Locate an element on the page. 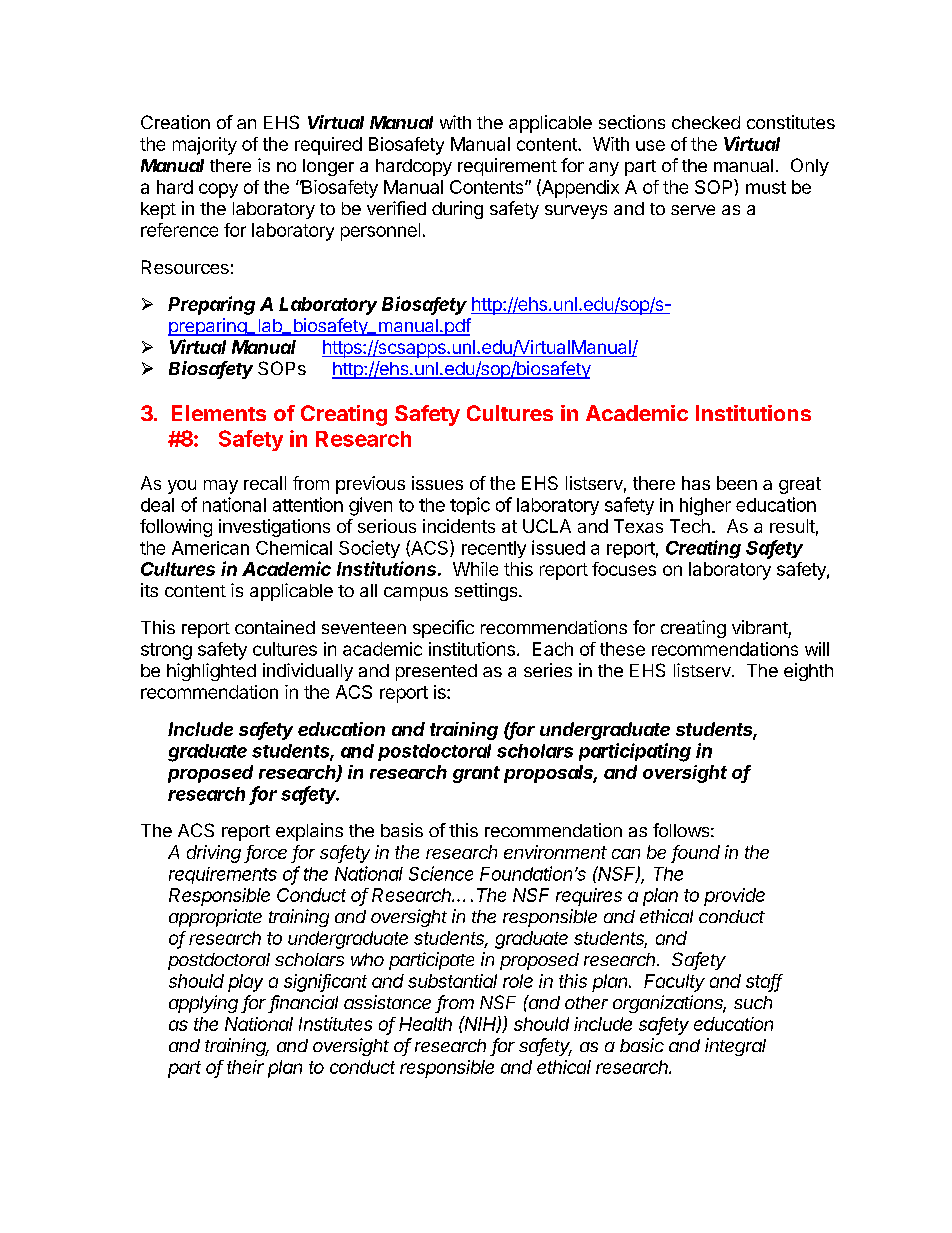  such is located at coordinates (753, 1002).
